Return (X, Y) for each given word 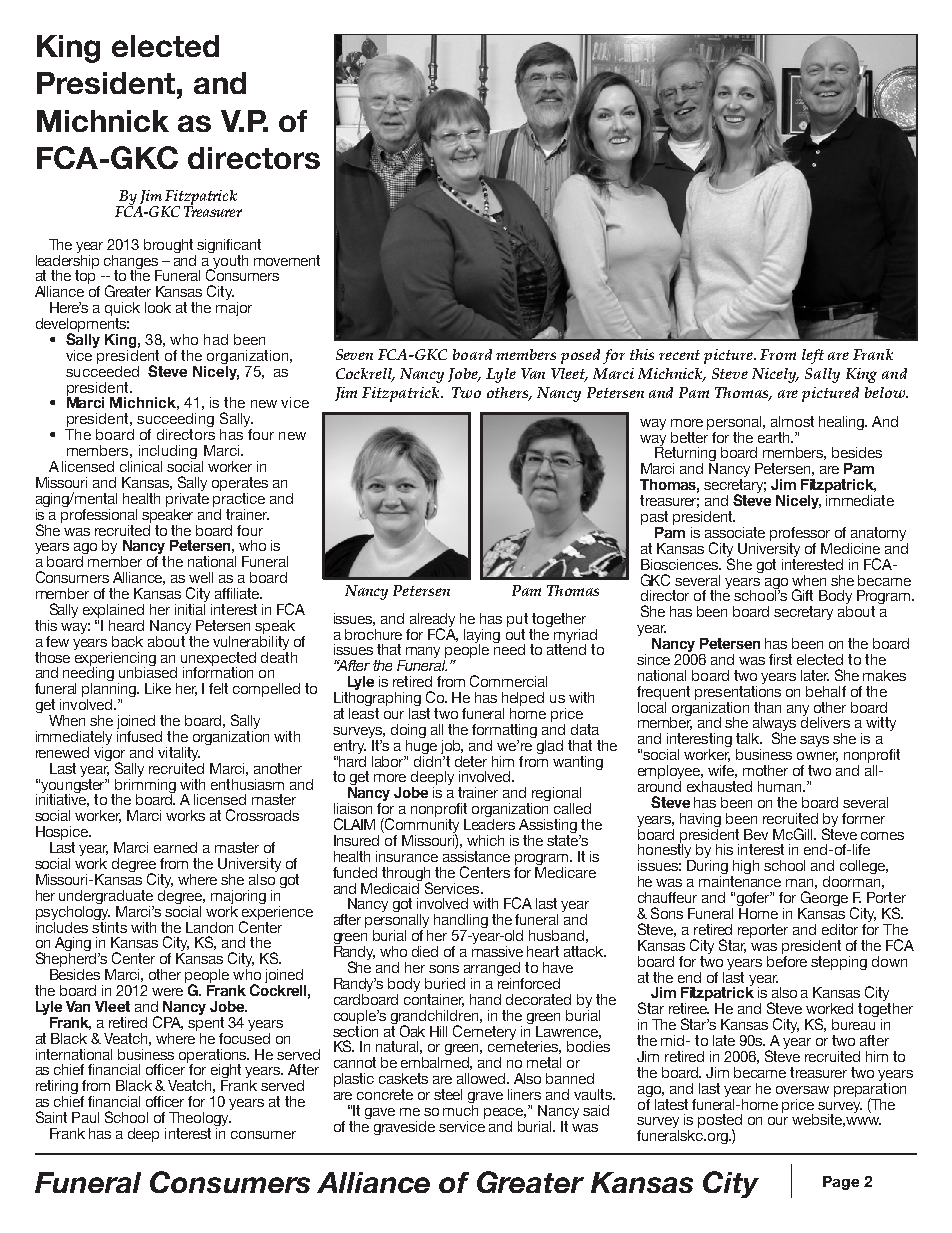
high (745, 868)
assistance (476, 855)
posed (580, 356)
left (813, 356)
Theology (200, 1119)
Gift (802, 595)
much (460, 1109)
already (432, 621)
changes (132, 263)
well (201, 577)
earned (175, 847)
